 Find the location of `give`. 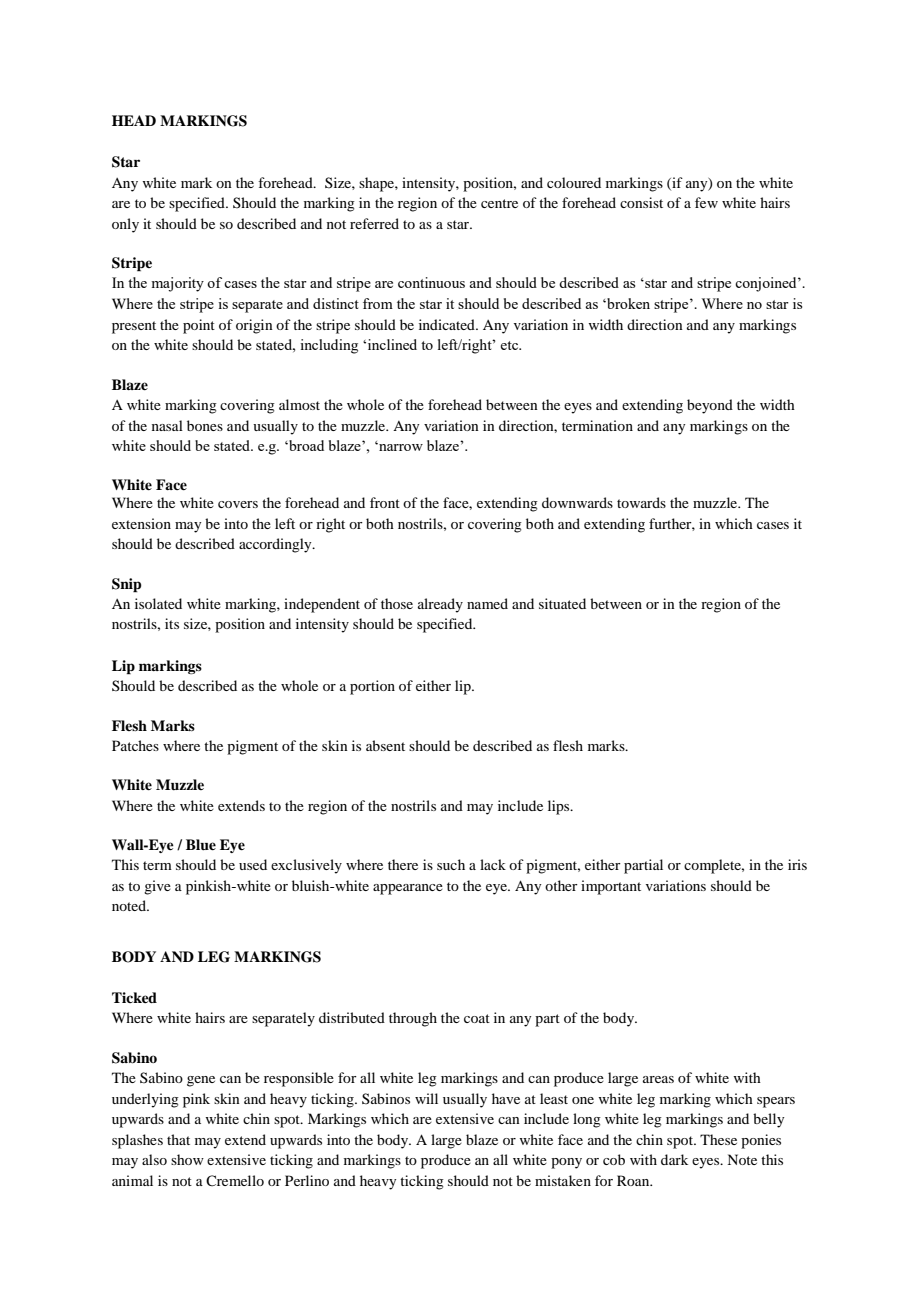

give is located at coordinates (157, 887).
